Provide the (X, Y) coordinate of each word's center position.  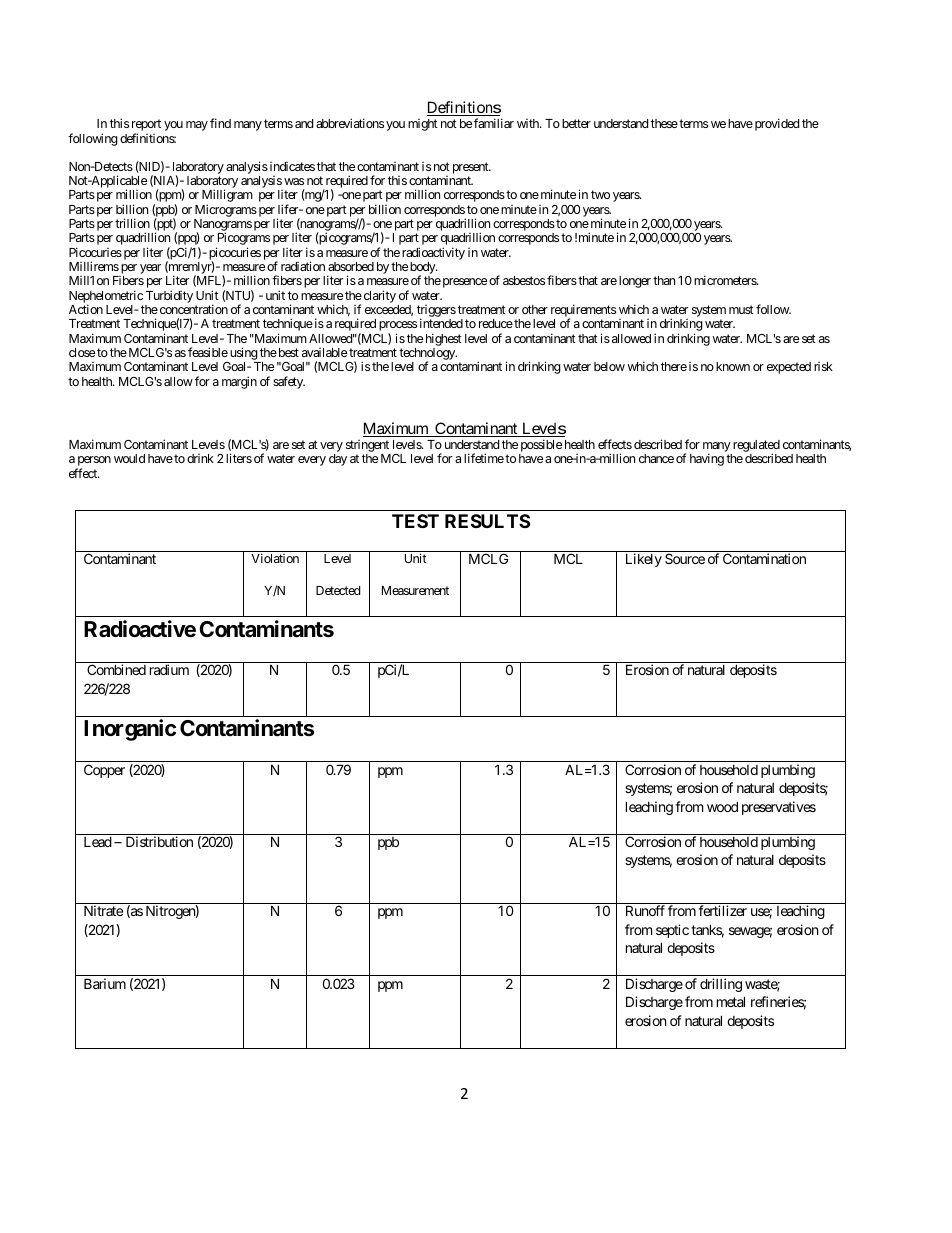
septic (672, 931)
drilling (721, 985)
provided (775, 124)
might (423, 125)
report (146, 126)
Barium (105, 983)
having (707, 459)
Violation (275, 558)
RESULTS (487, 521)
